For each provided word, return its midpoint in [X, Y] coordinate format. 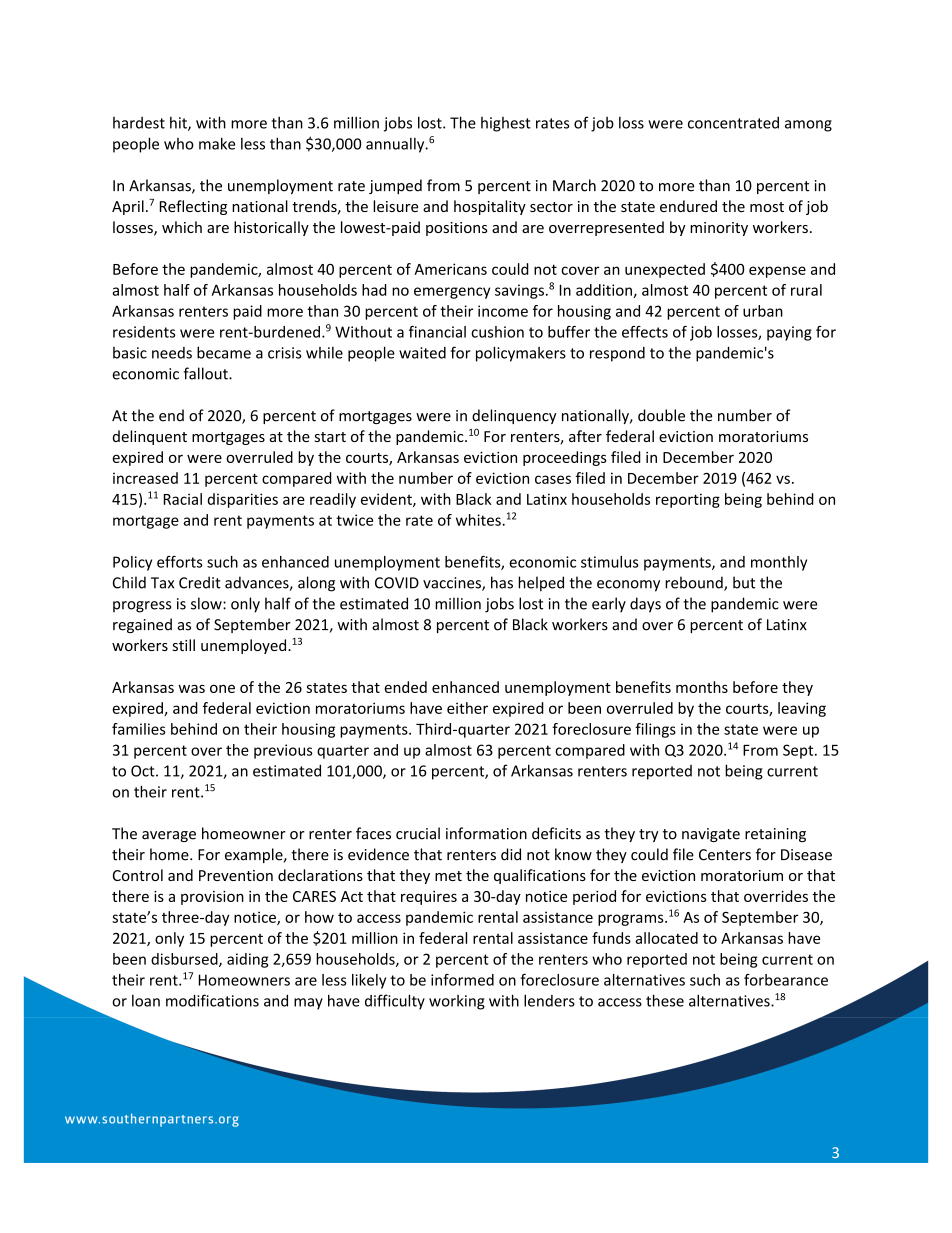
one [222, 688]
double [661, 415]
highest [506, 124]
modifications [212, 1000]
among [808, 126]
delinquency [514, 416]
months [702, 687]
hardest [139, 123]
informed [462, 980]
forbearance [786, 980]
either [467, 708]
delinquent [150, 437]
